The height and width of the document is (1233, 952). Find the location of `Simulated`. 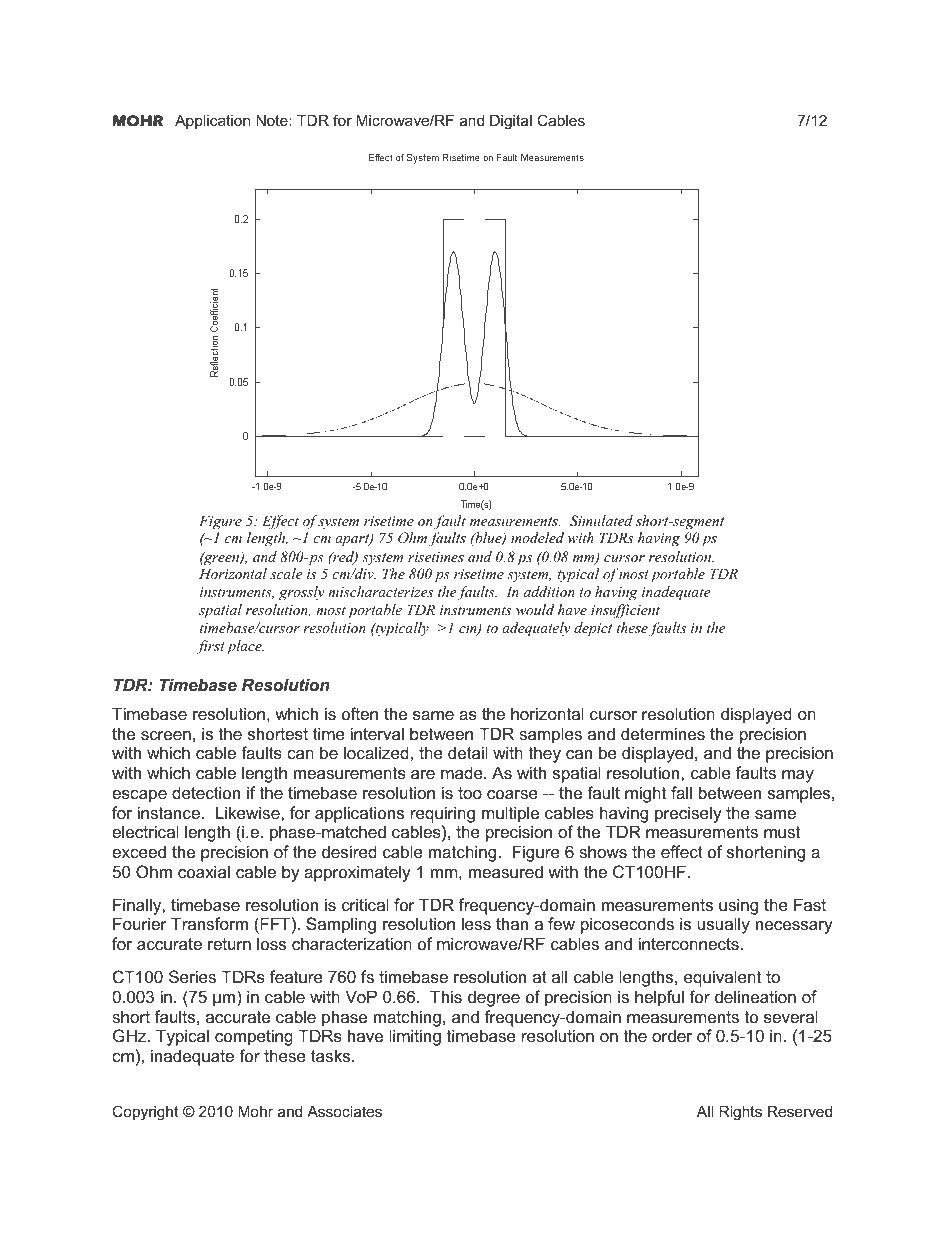

Simulated is located at coordinates (601, 521).
